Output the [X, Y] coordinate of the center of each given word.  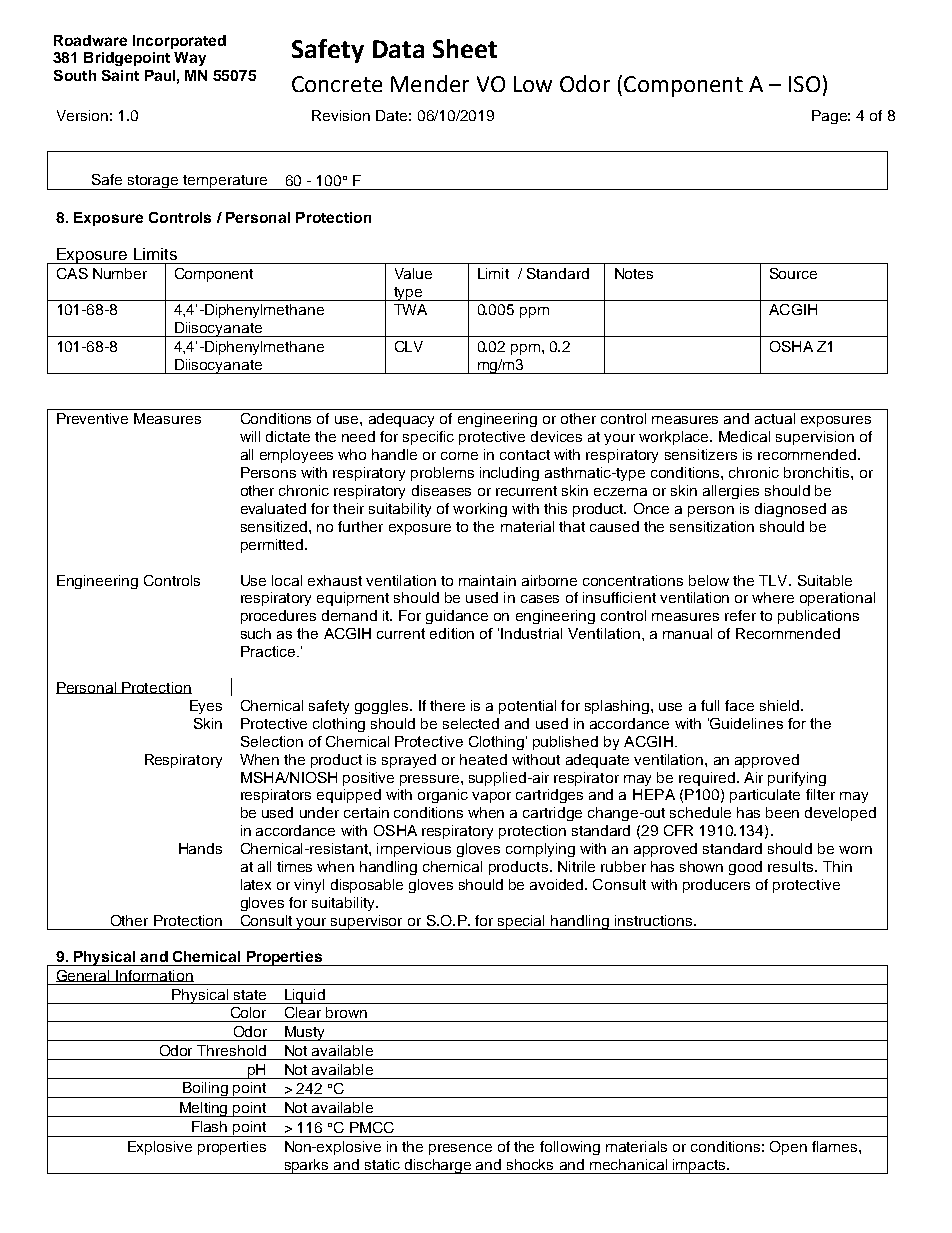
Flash [209, 1126]
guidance [457, 617]
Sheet [465, 48]
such [256, 633]
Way [190, 59]
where [773, 597]
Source [793, 273]
